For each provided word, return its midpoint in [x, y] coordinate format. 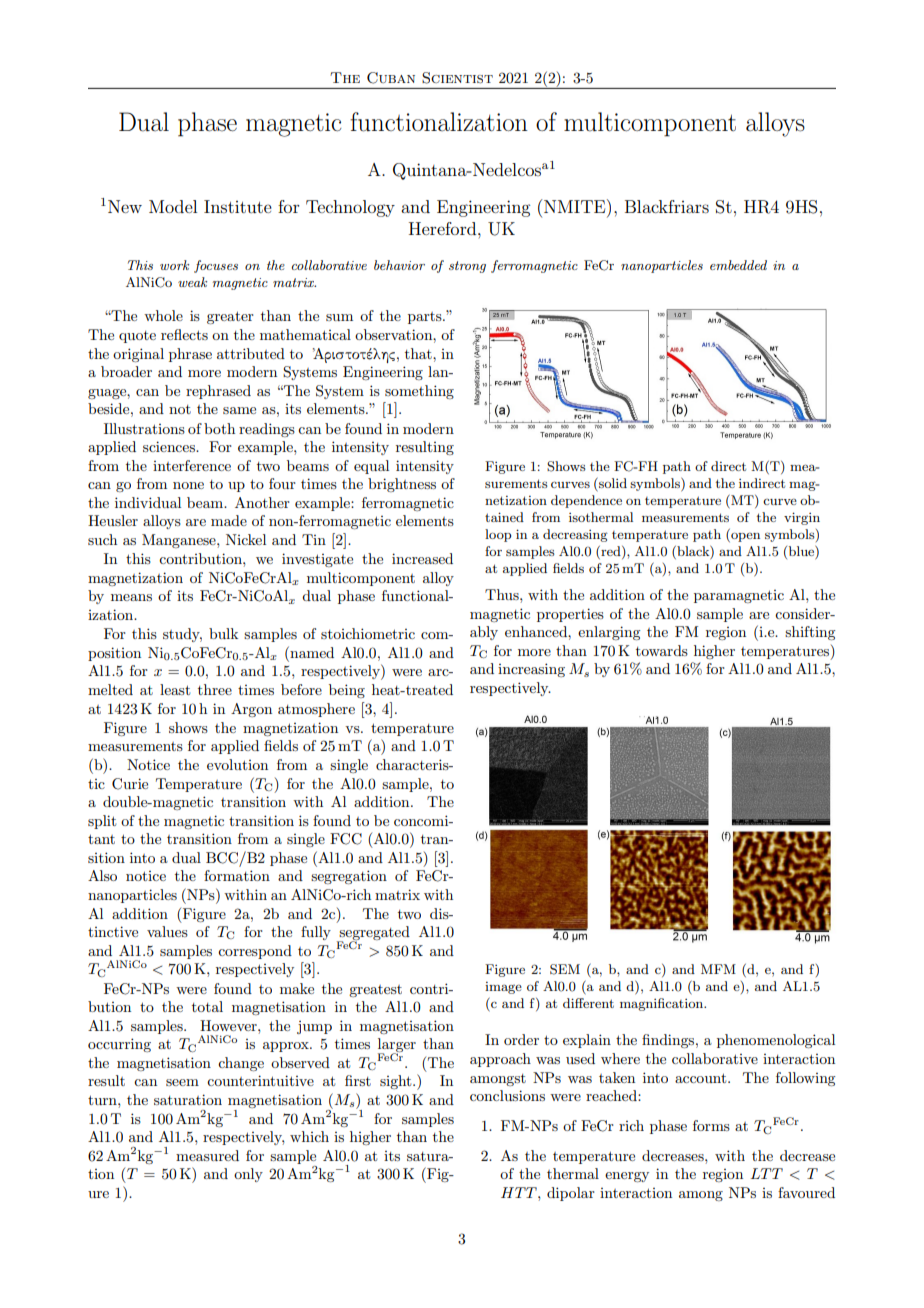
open [744, 537]
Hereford [444, 228]
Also [102, 875]
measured [207, 1155]
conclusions [507, 1095]
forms [711, 1125]
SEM [565, 969]
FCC [346, 839]
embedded [738, 265]
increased [422, 558]
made [229, 520]
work [174, 265]
